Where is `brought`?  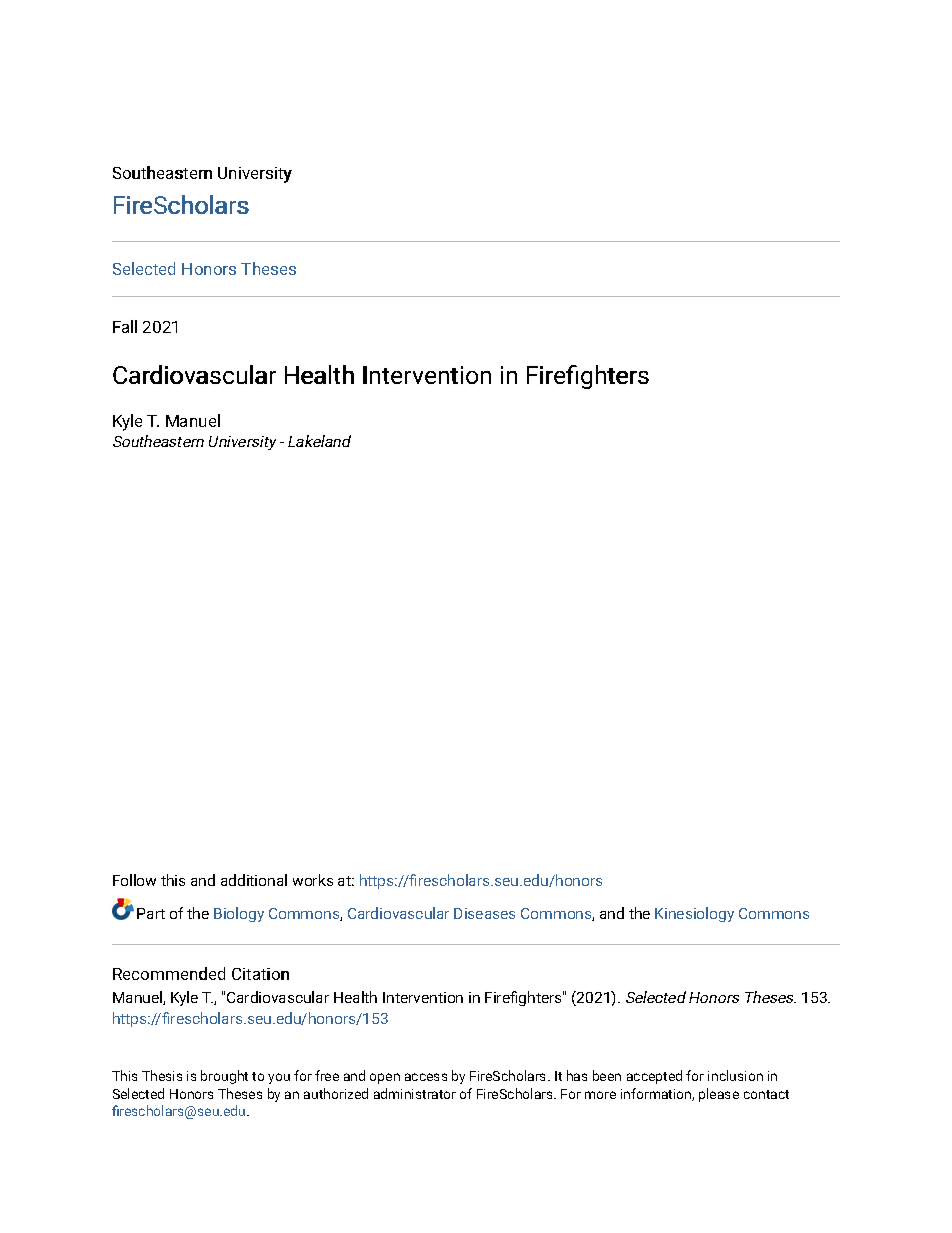
brought is located at coordinates (224, 1077).
